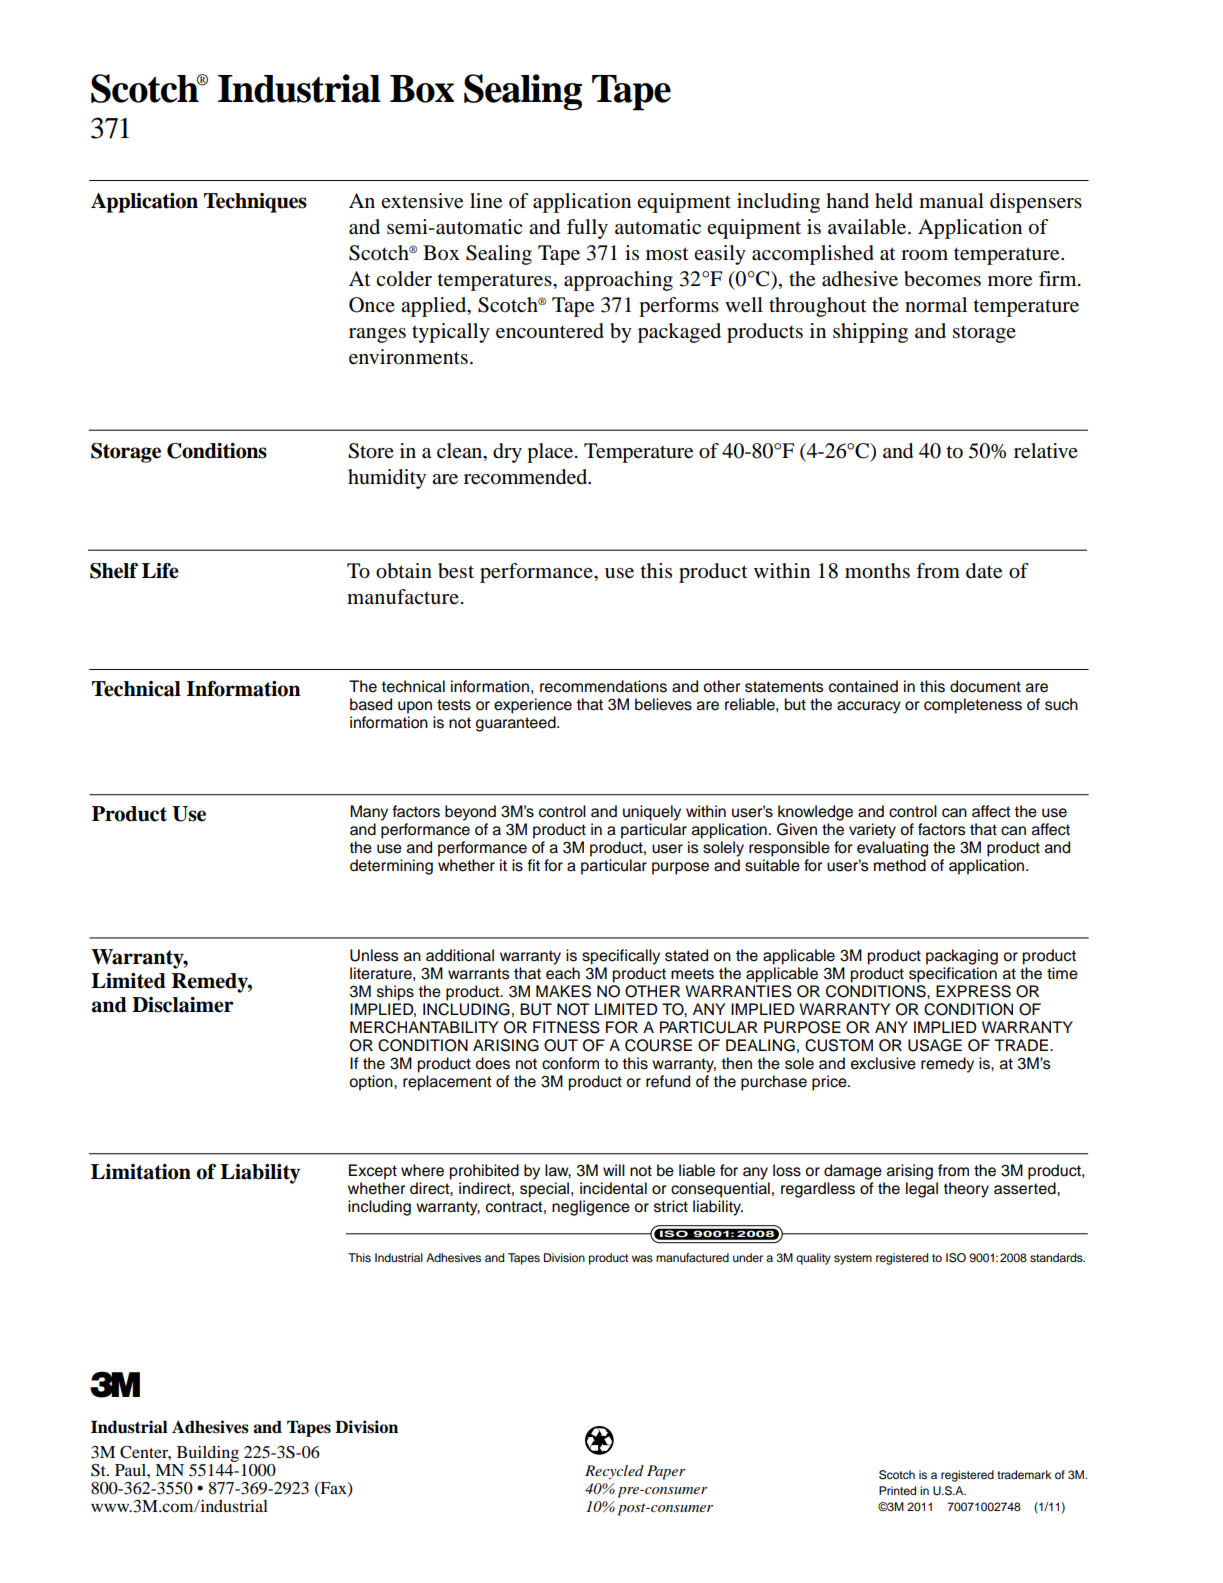  Describe the element at coordinates (255, 203) in the screenshot. I see `Techniques` at that location.
